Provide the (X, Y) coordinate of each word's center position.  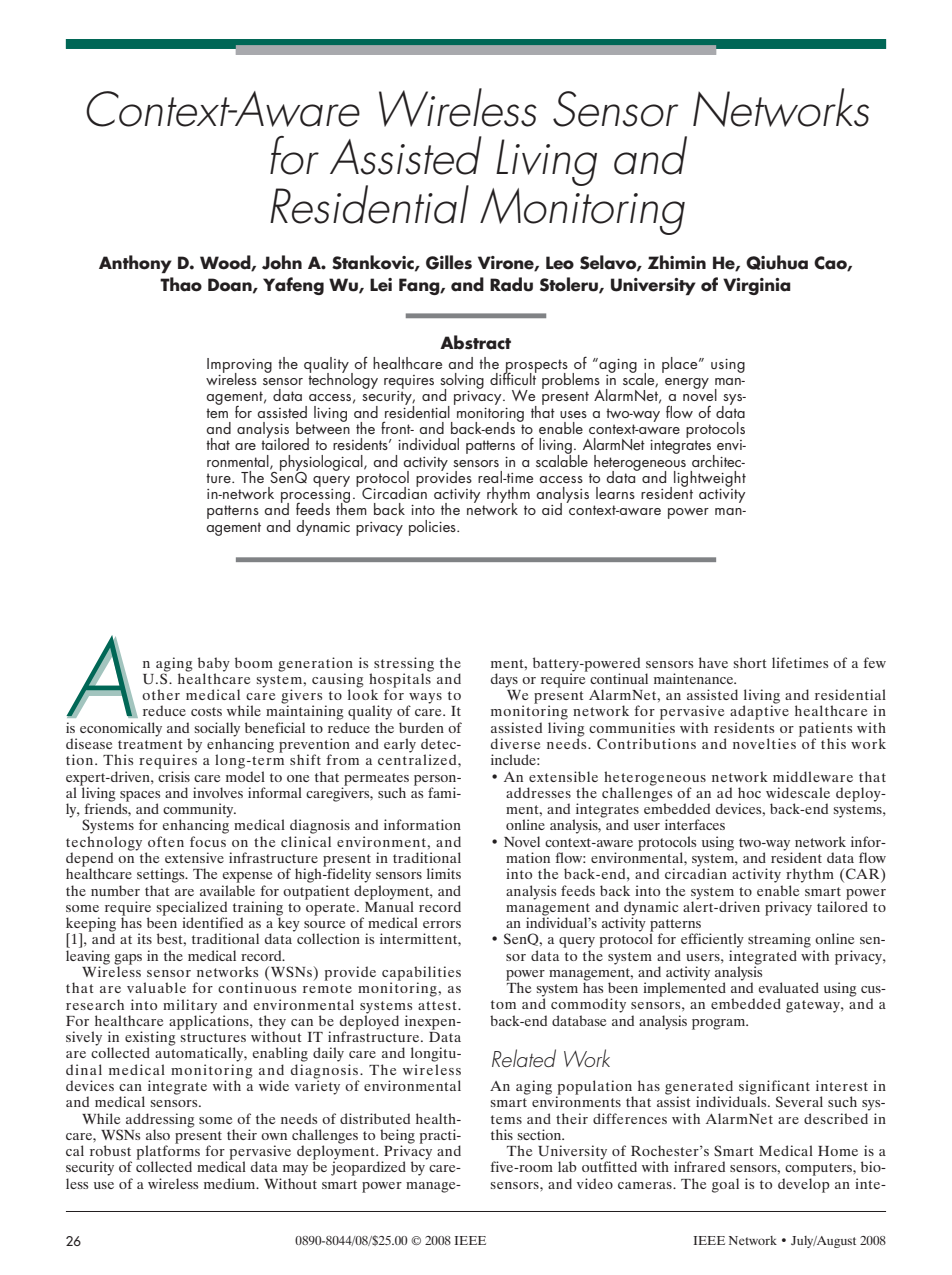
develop (804, 1185)
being (397, 1137)
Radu (511, 284)
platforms (168, 1152)
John (282, 262)
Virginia (757, 286)
